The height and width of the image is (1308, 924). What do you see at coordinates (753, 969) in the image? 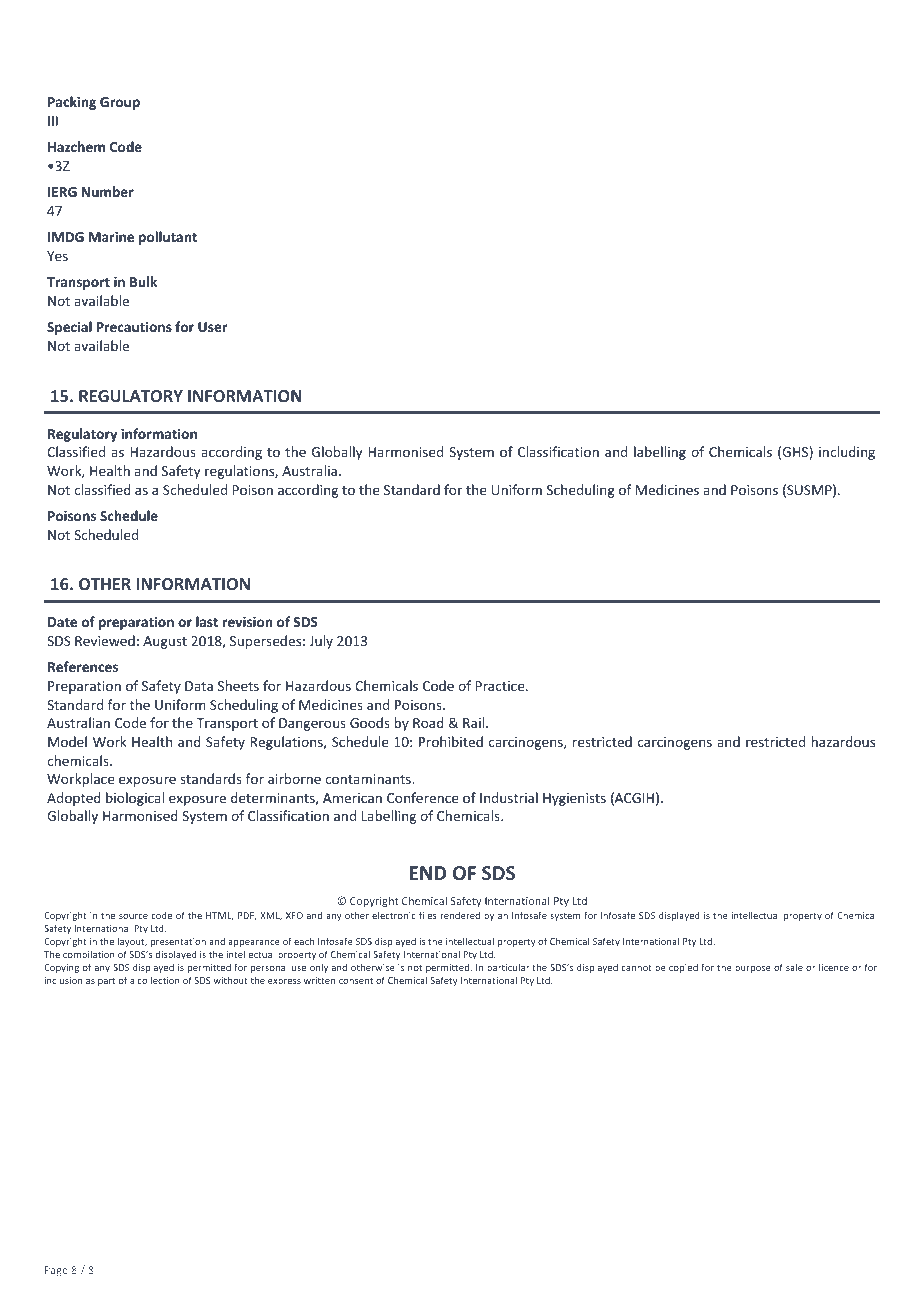
I see `purpose` at bounding box center [753, 969].
